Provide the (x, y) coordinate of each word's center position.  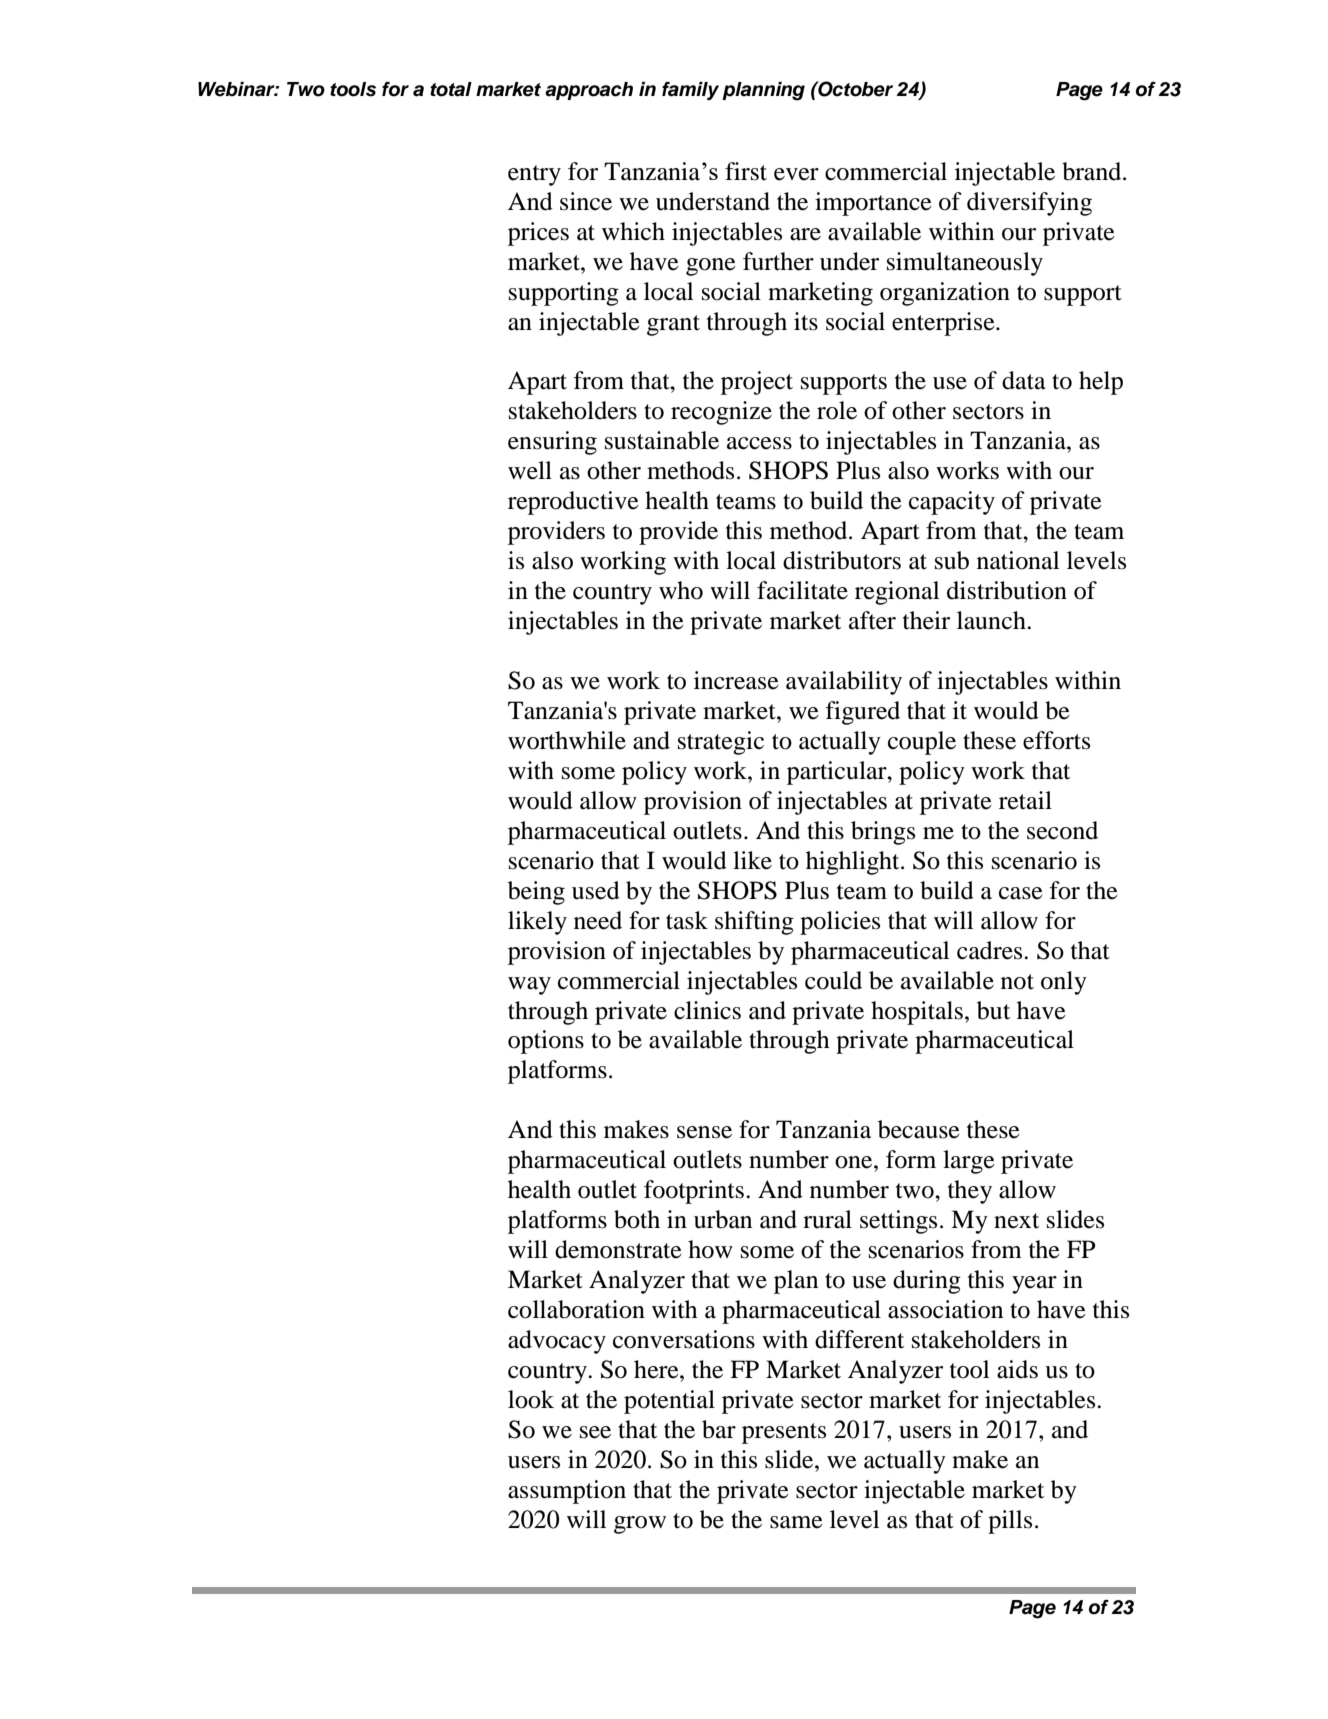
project (757, 383)
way (529, 986)
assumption (567, 1492)
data (1024, 380)
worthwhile (567, 740)
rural (827, 1219)
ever (796, 174)
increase (736, 680)
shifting (754, 923)
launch (992, 620)
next (1016, 1221)
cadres (991, 950)
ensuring (552, 443)
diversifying (1029, 204)
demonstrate (618, 1249)
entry (534, 175)
